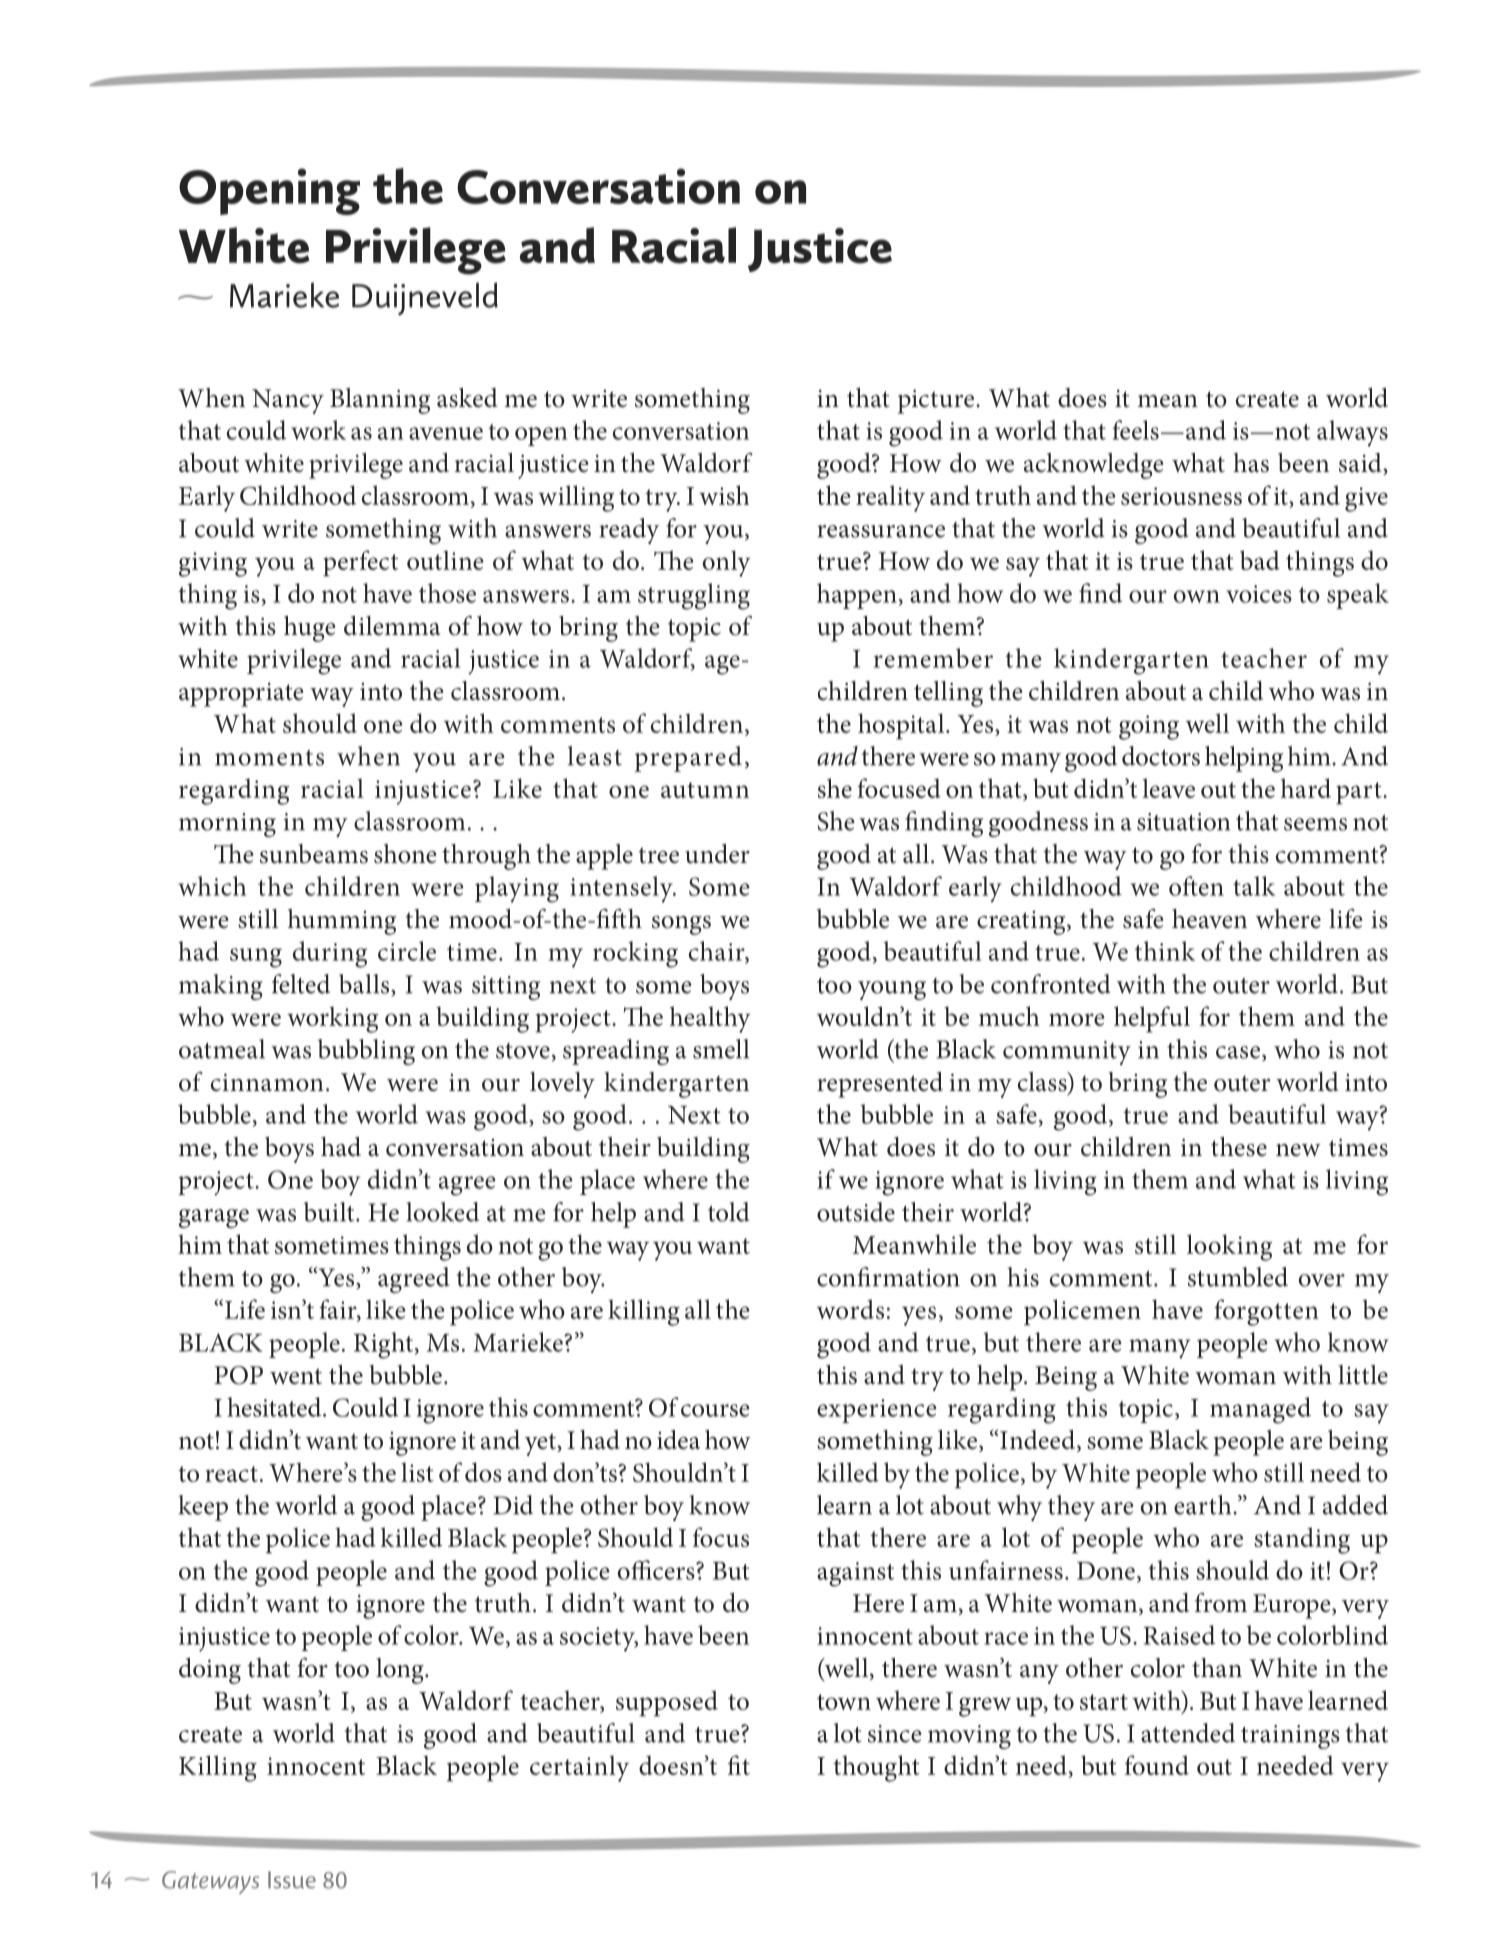 Image resolution: width=1510 pixels, height=1954 pixels. I want to click on wish, so click(724, 495).
